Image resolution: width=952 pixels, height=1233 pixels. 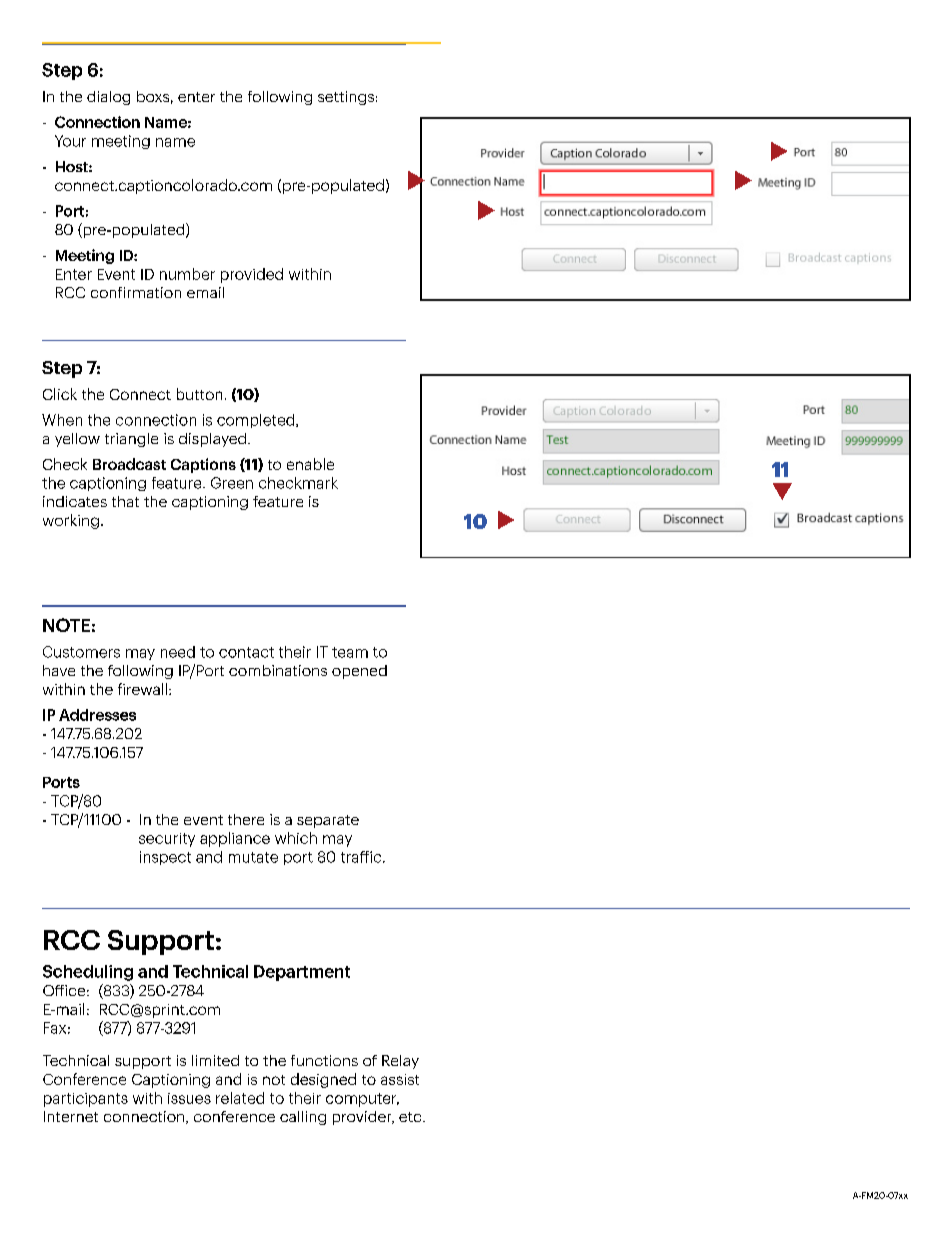 I want to click on Customers, so click(x=81, y=652).
